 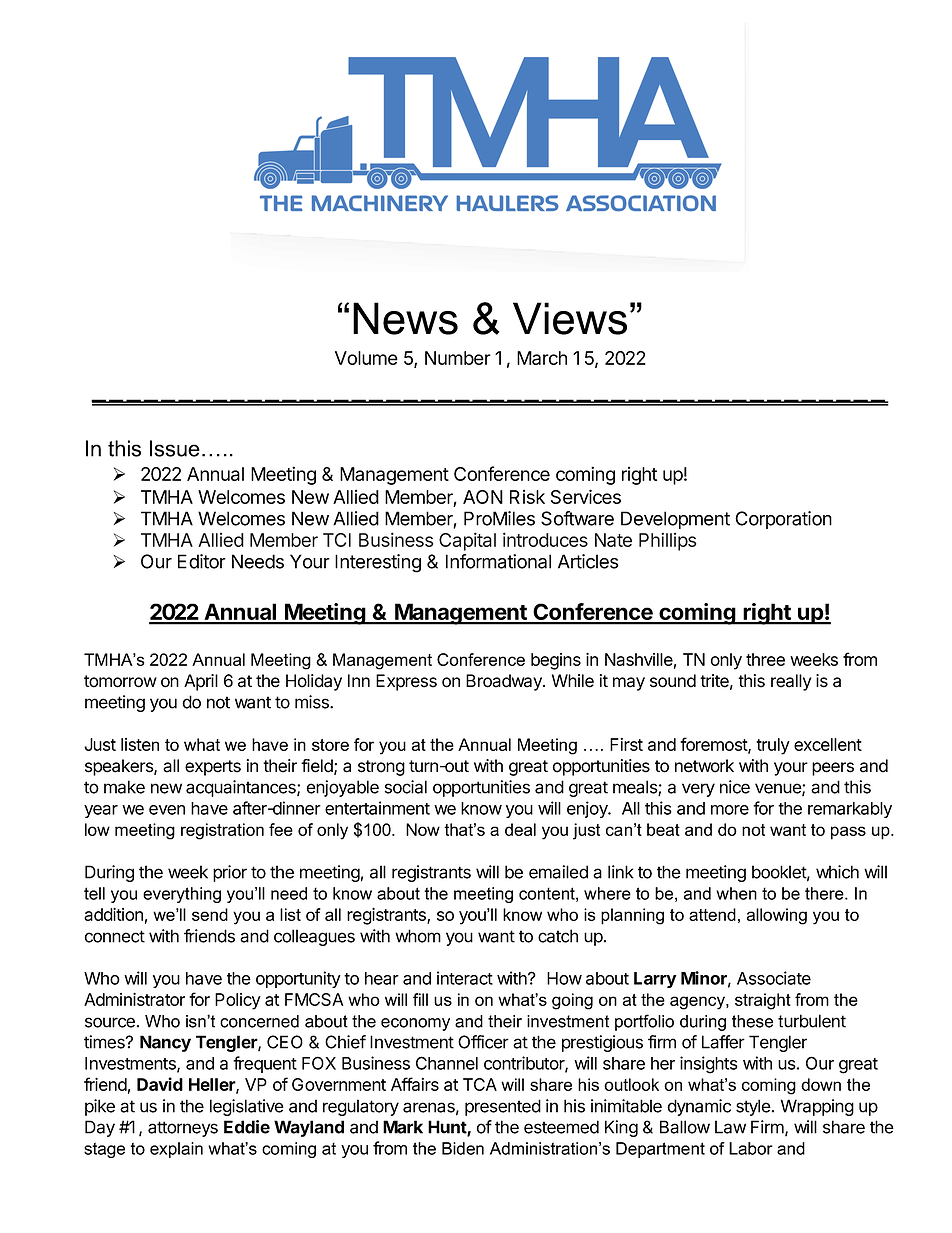 I want to click on Views, so click(x=570, y=318).
